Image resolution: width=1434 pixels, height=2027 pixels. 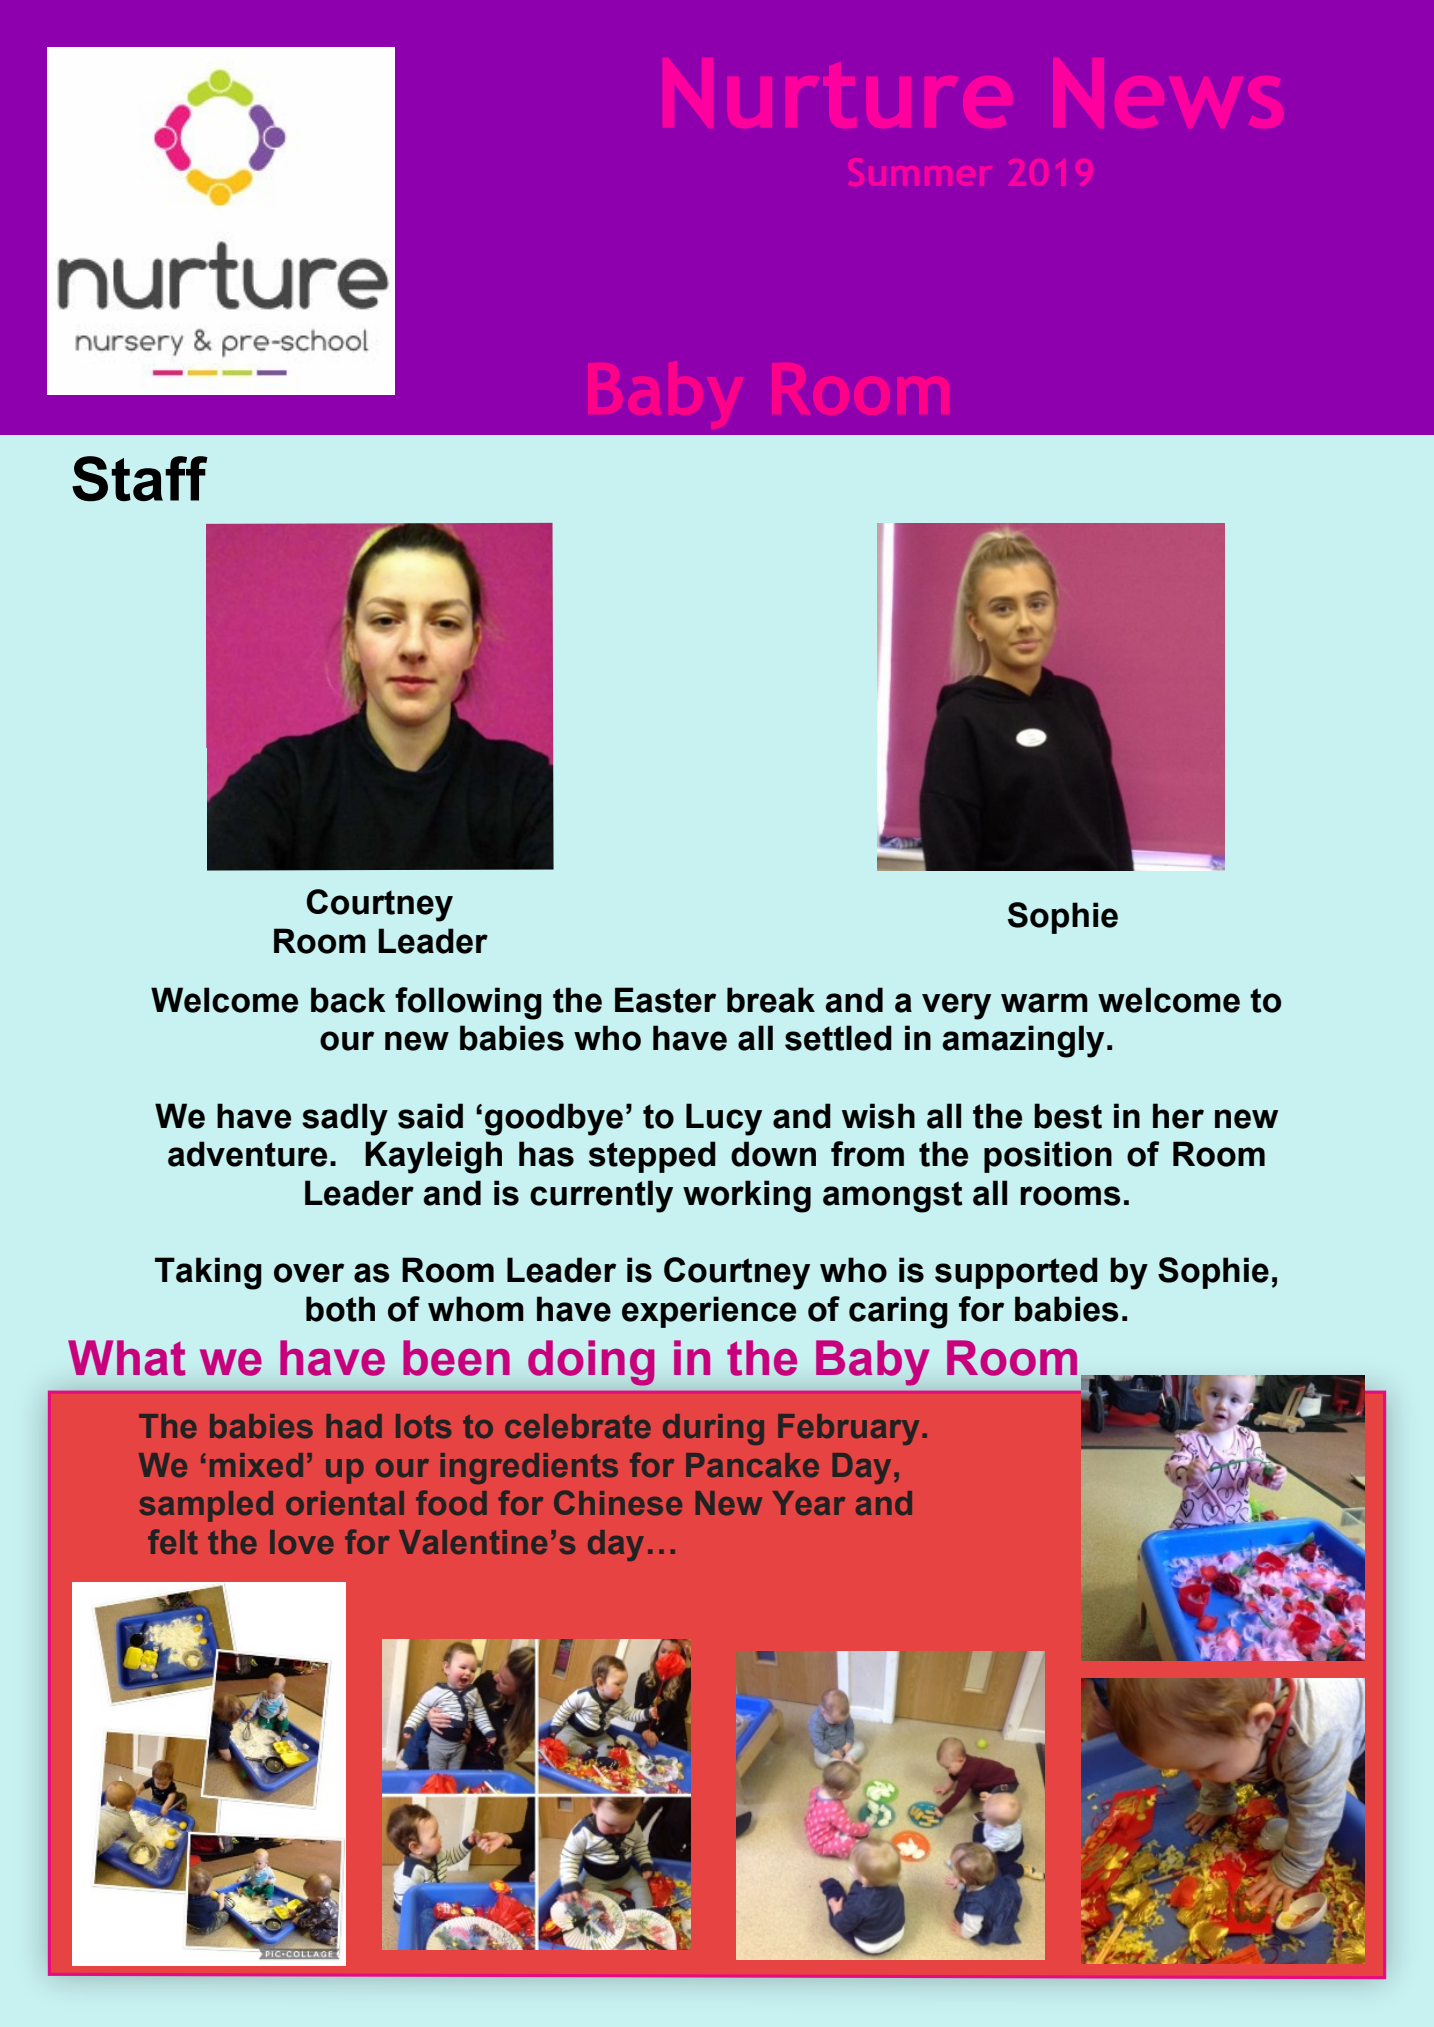 What do you see at coordinates (771, 1000) in the screenshot?
I see `break` at bounding box center [771, 1000].
